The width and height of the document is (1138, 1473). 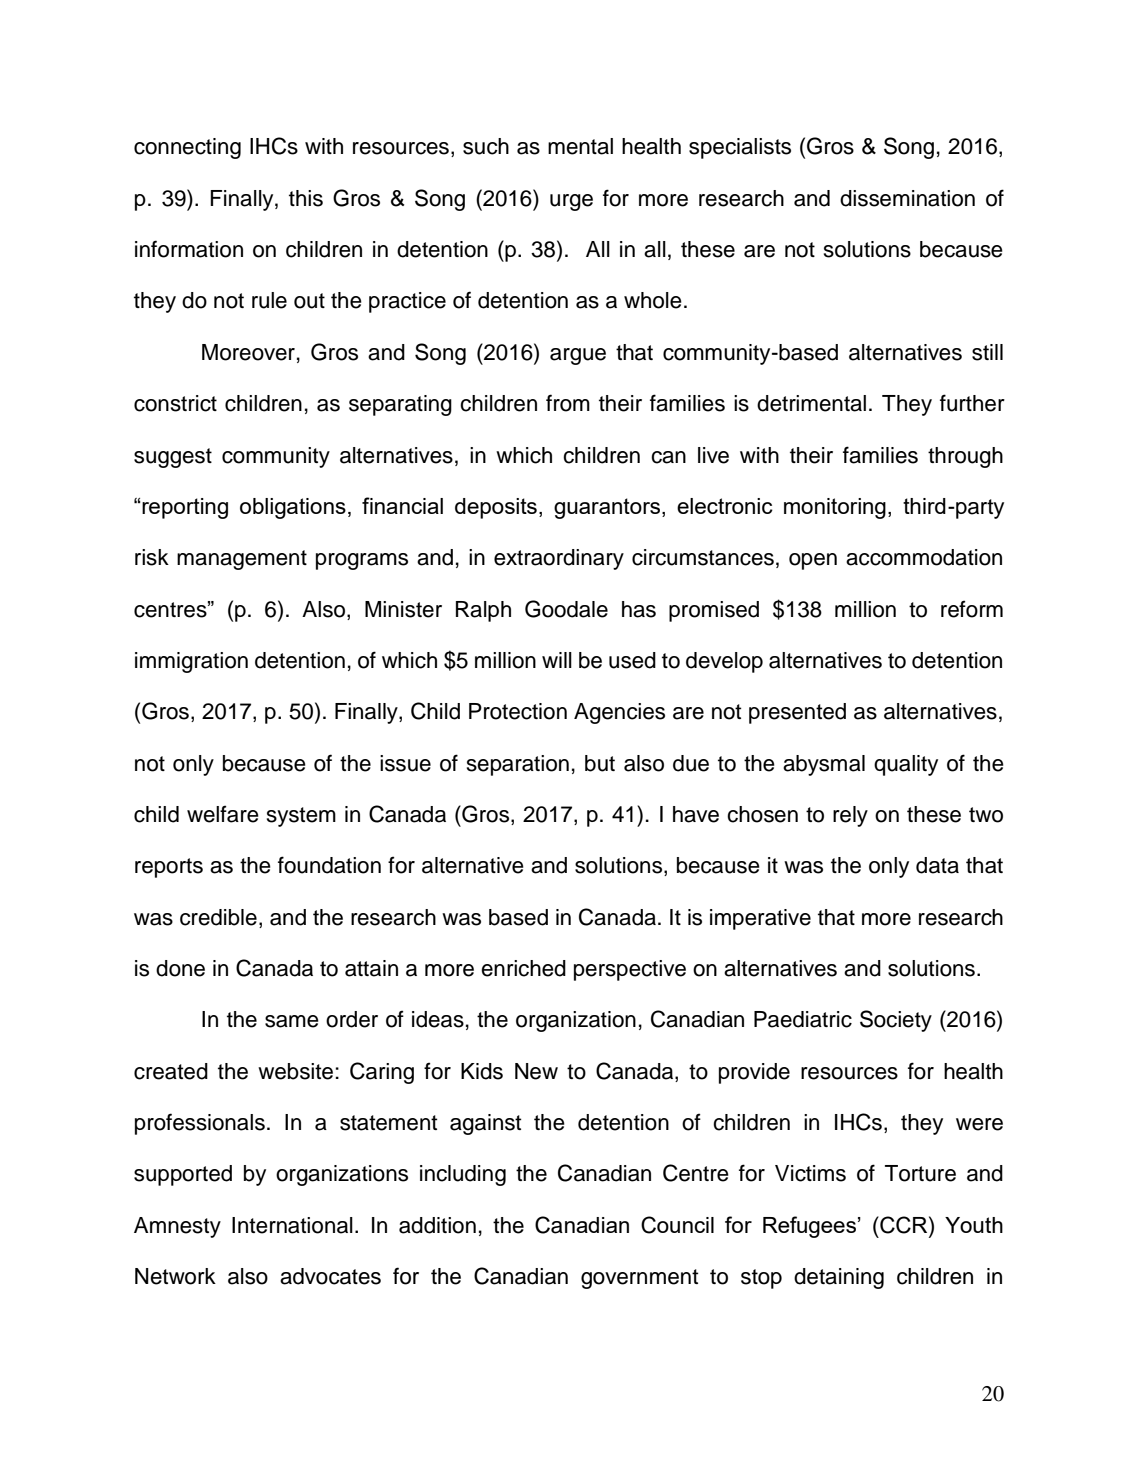 I want to click on urge, so click(x=571, y=202).
